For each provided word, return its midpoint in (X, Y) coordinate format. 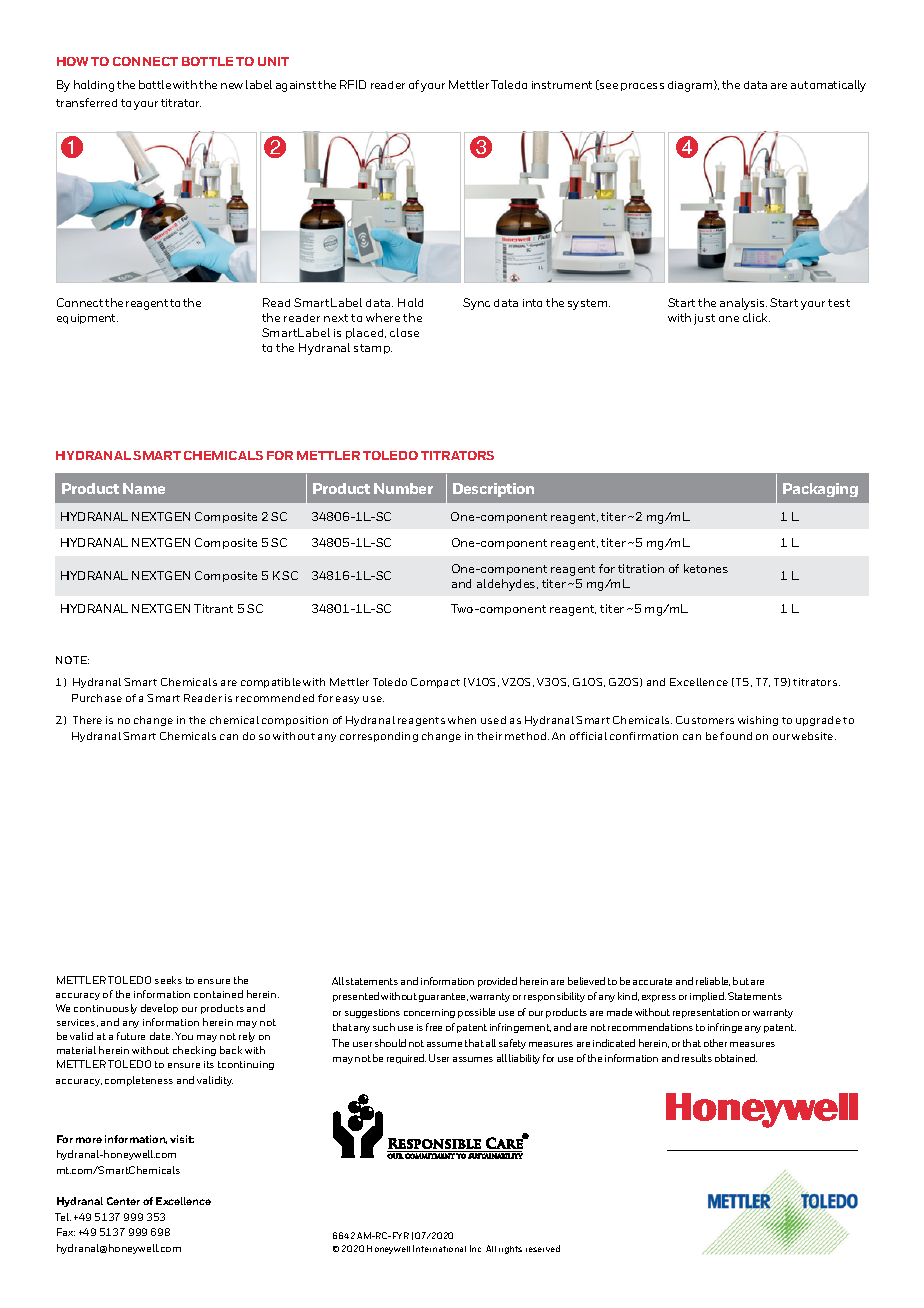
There (87, 720)
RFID (353, 84)
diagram (691, 86)
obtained (736, 1058)
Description (493, 490)
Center (123, 1201)
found (736, 736)
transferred (86, 102)
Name (144, 488)
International (439, 1248)
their (489, 736)
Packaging (820, 490)
